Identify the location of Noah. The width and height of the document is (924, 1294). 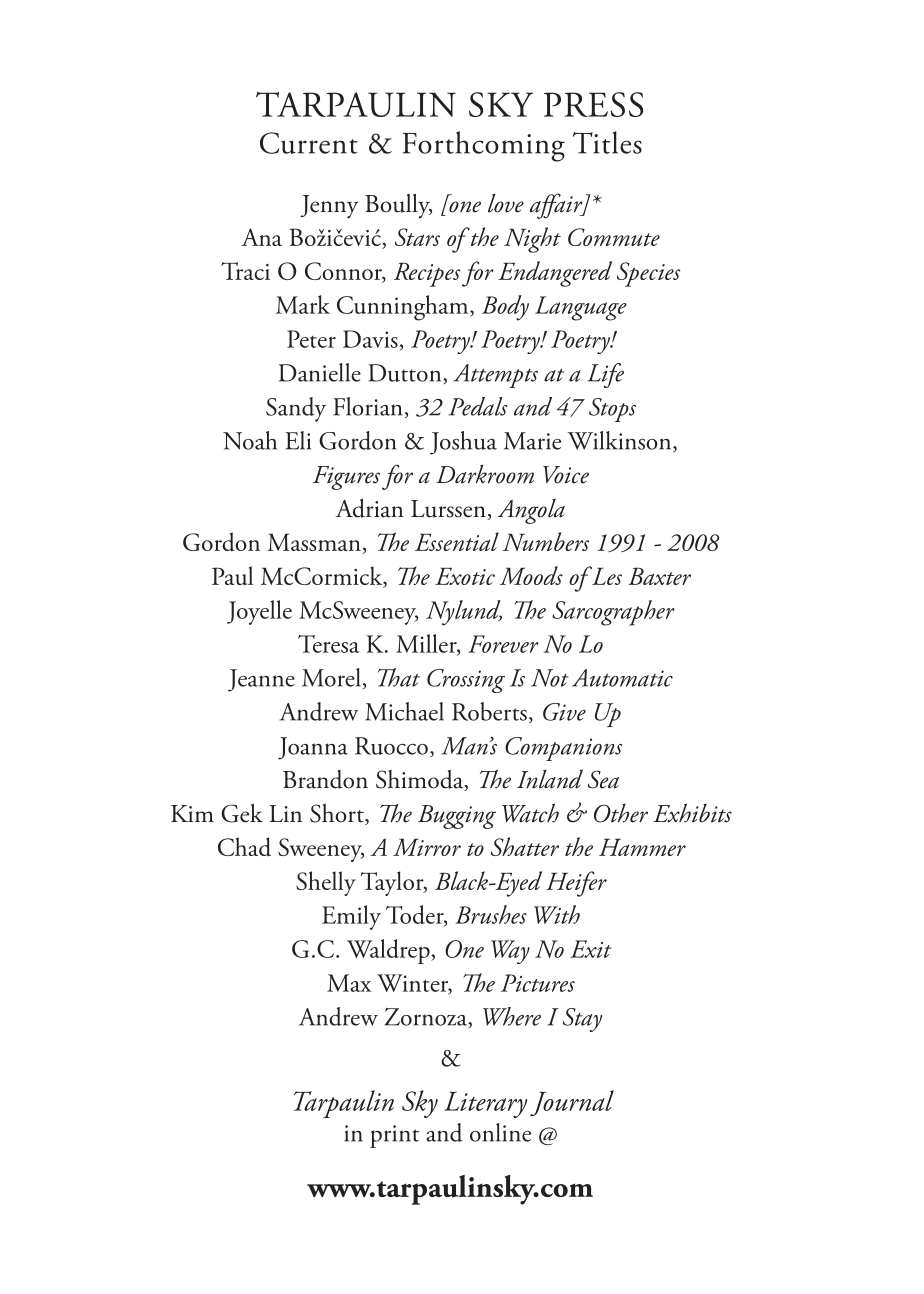
(250, 440).
